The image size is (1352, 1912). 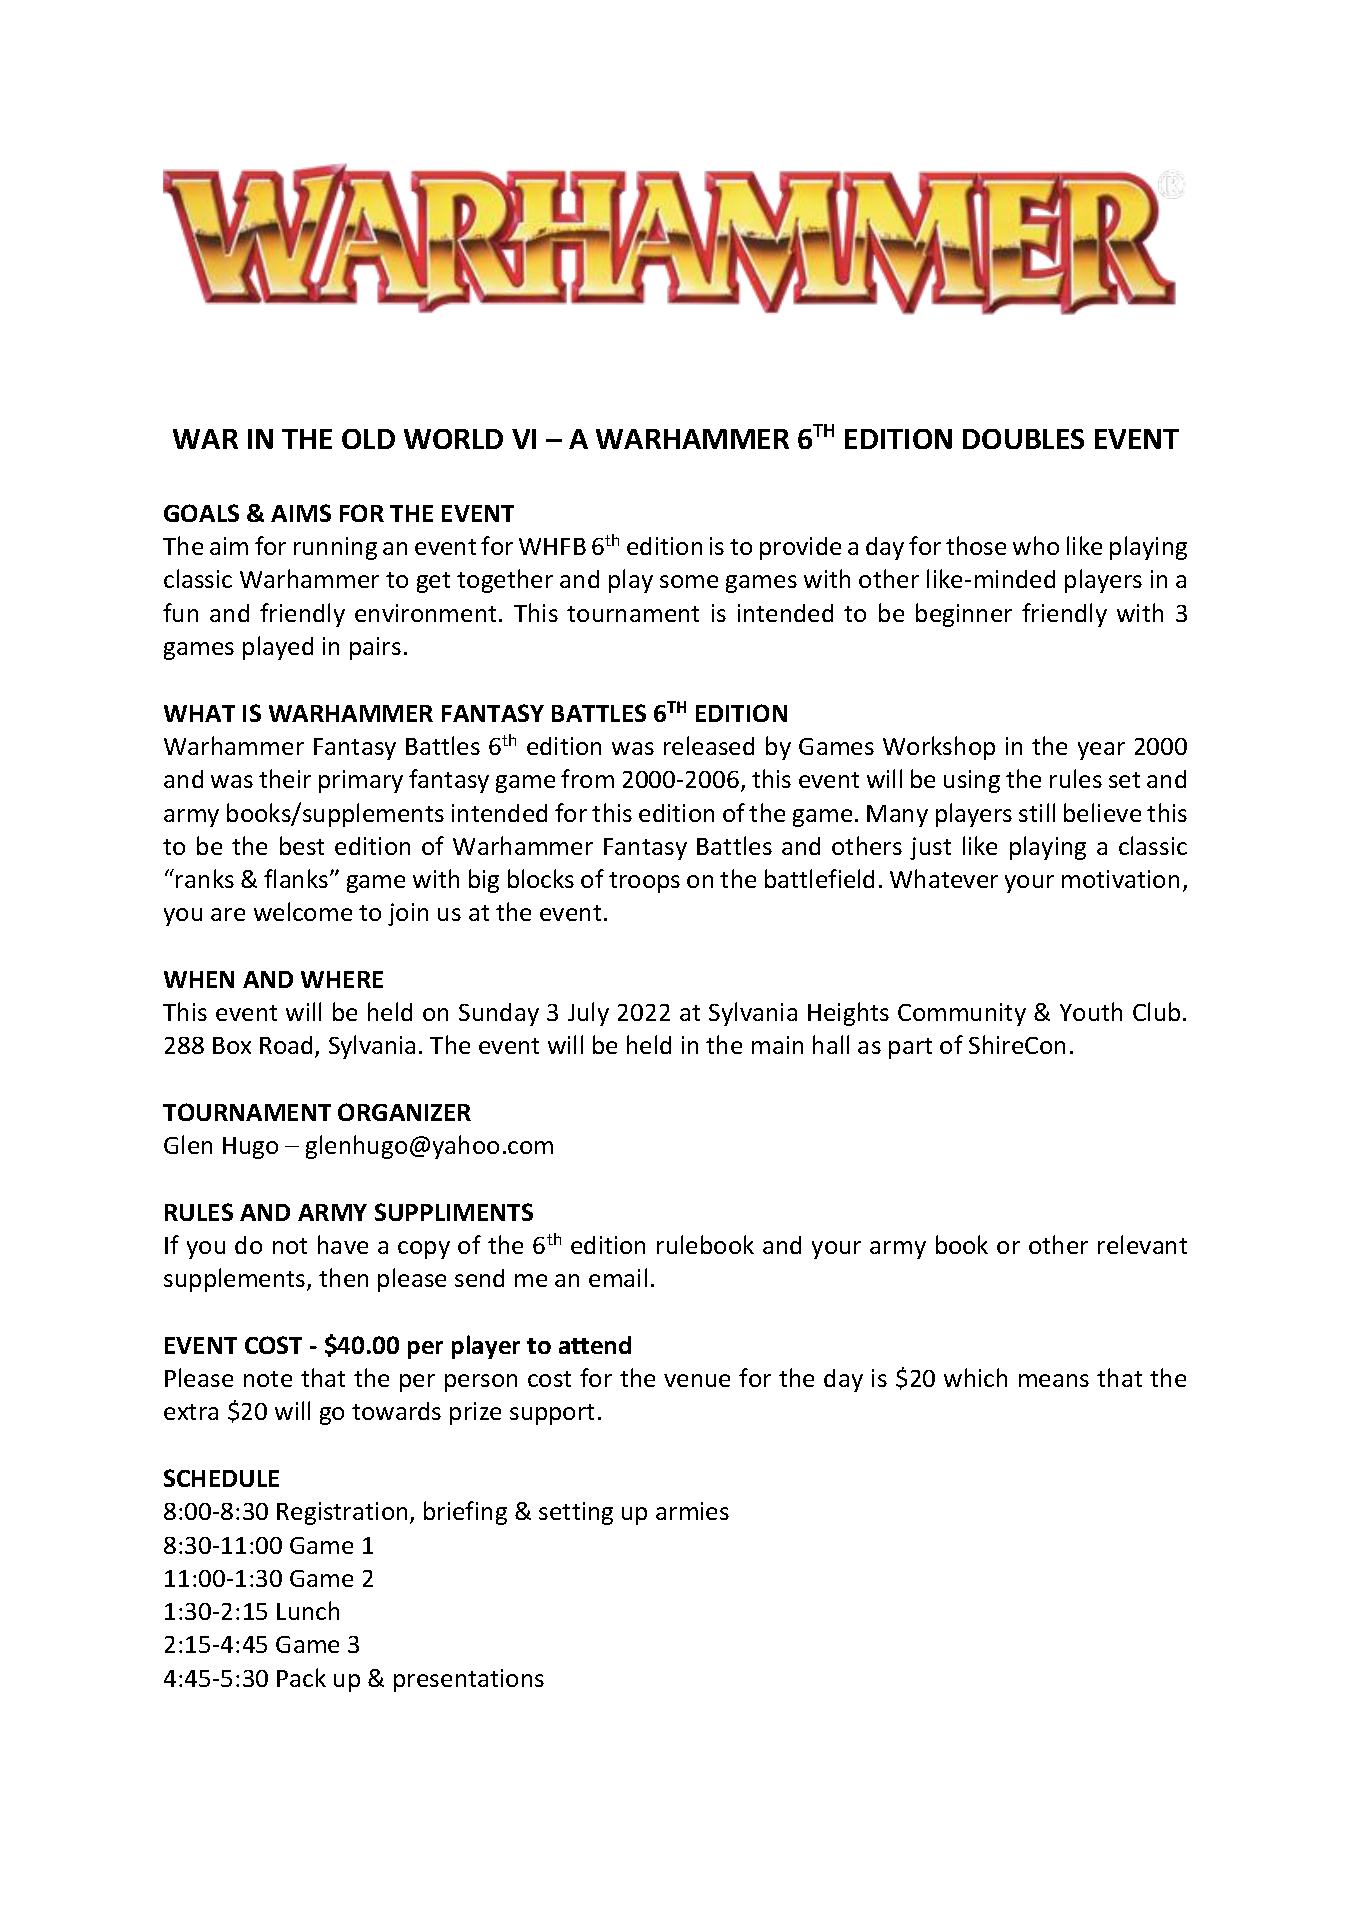 I want to click on presentations, so click(x=469, y=1680).
